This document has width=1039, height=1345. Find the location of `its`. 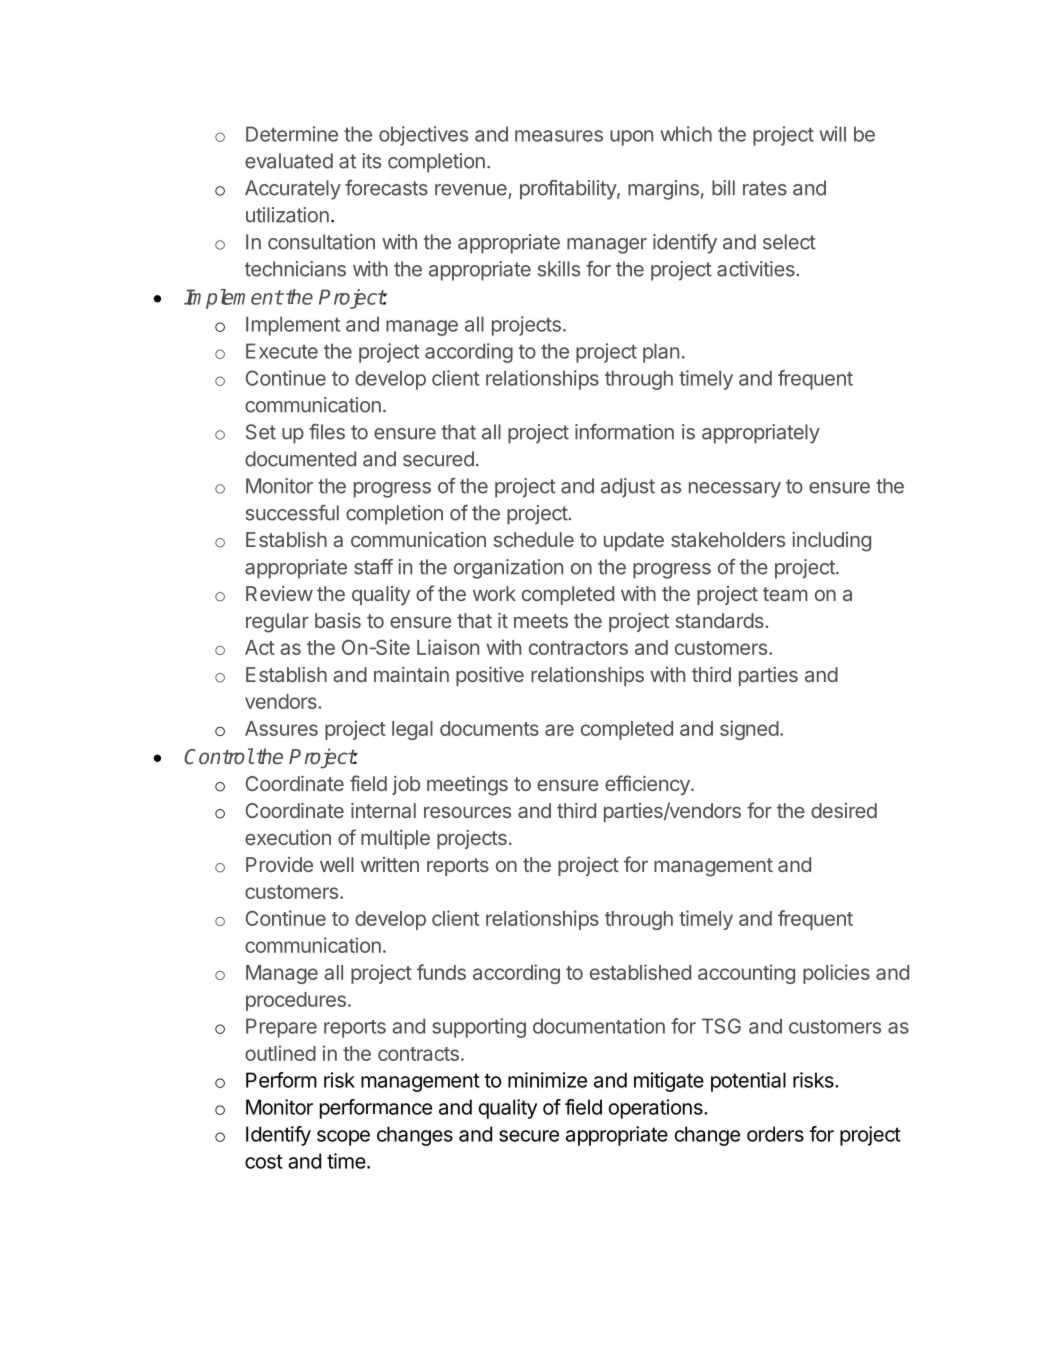

its is located at coordinates (371, 161).
